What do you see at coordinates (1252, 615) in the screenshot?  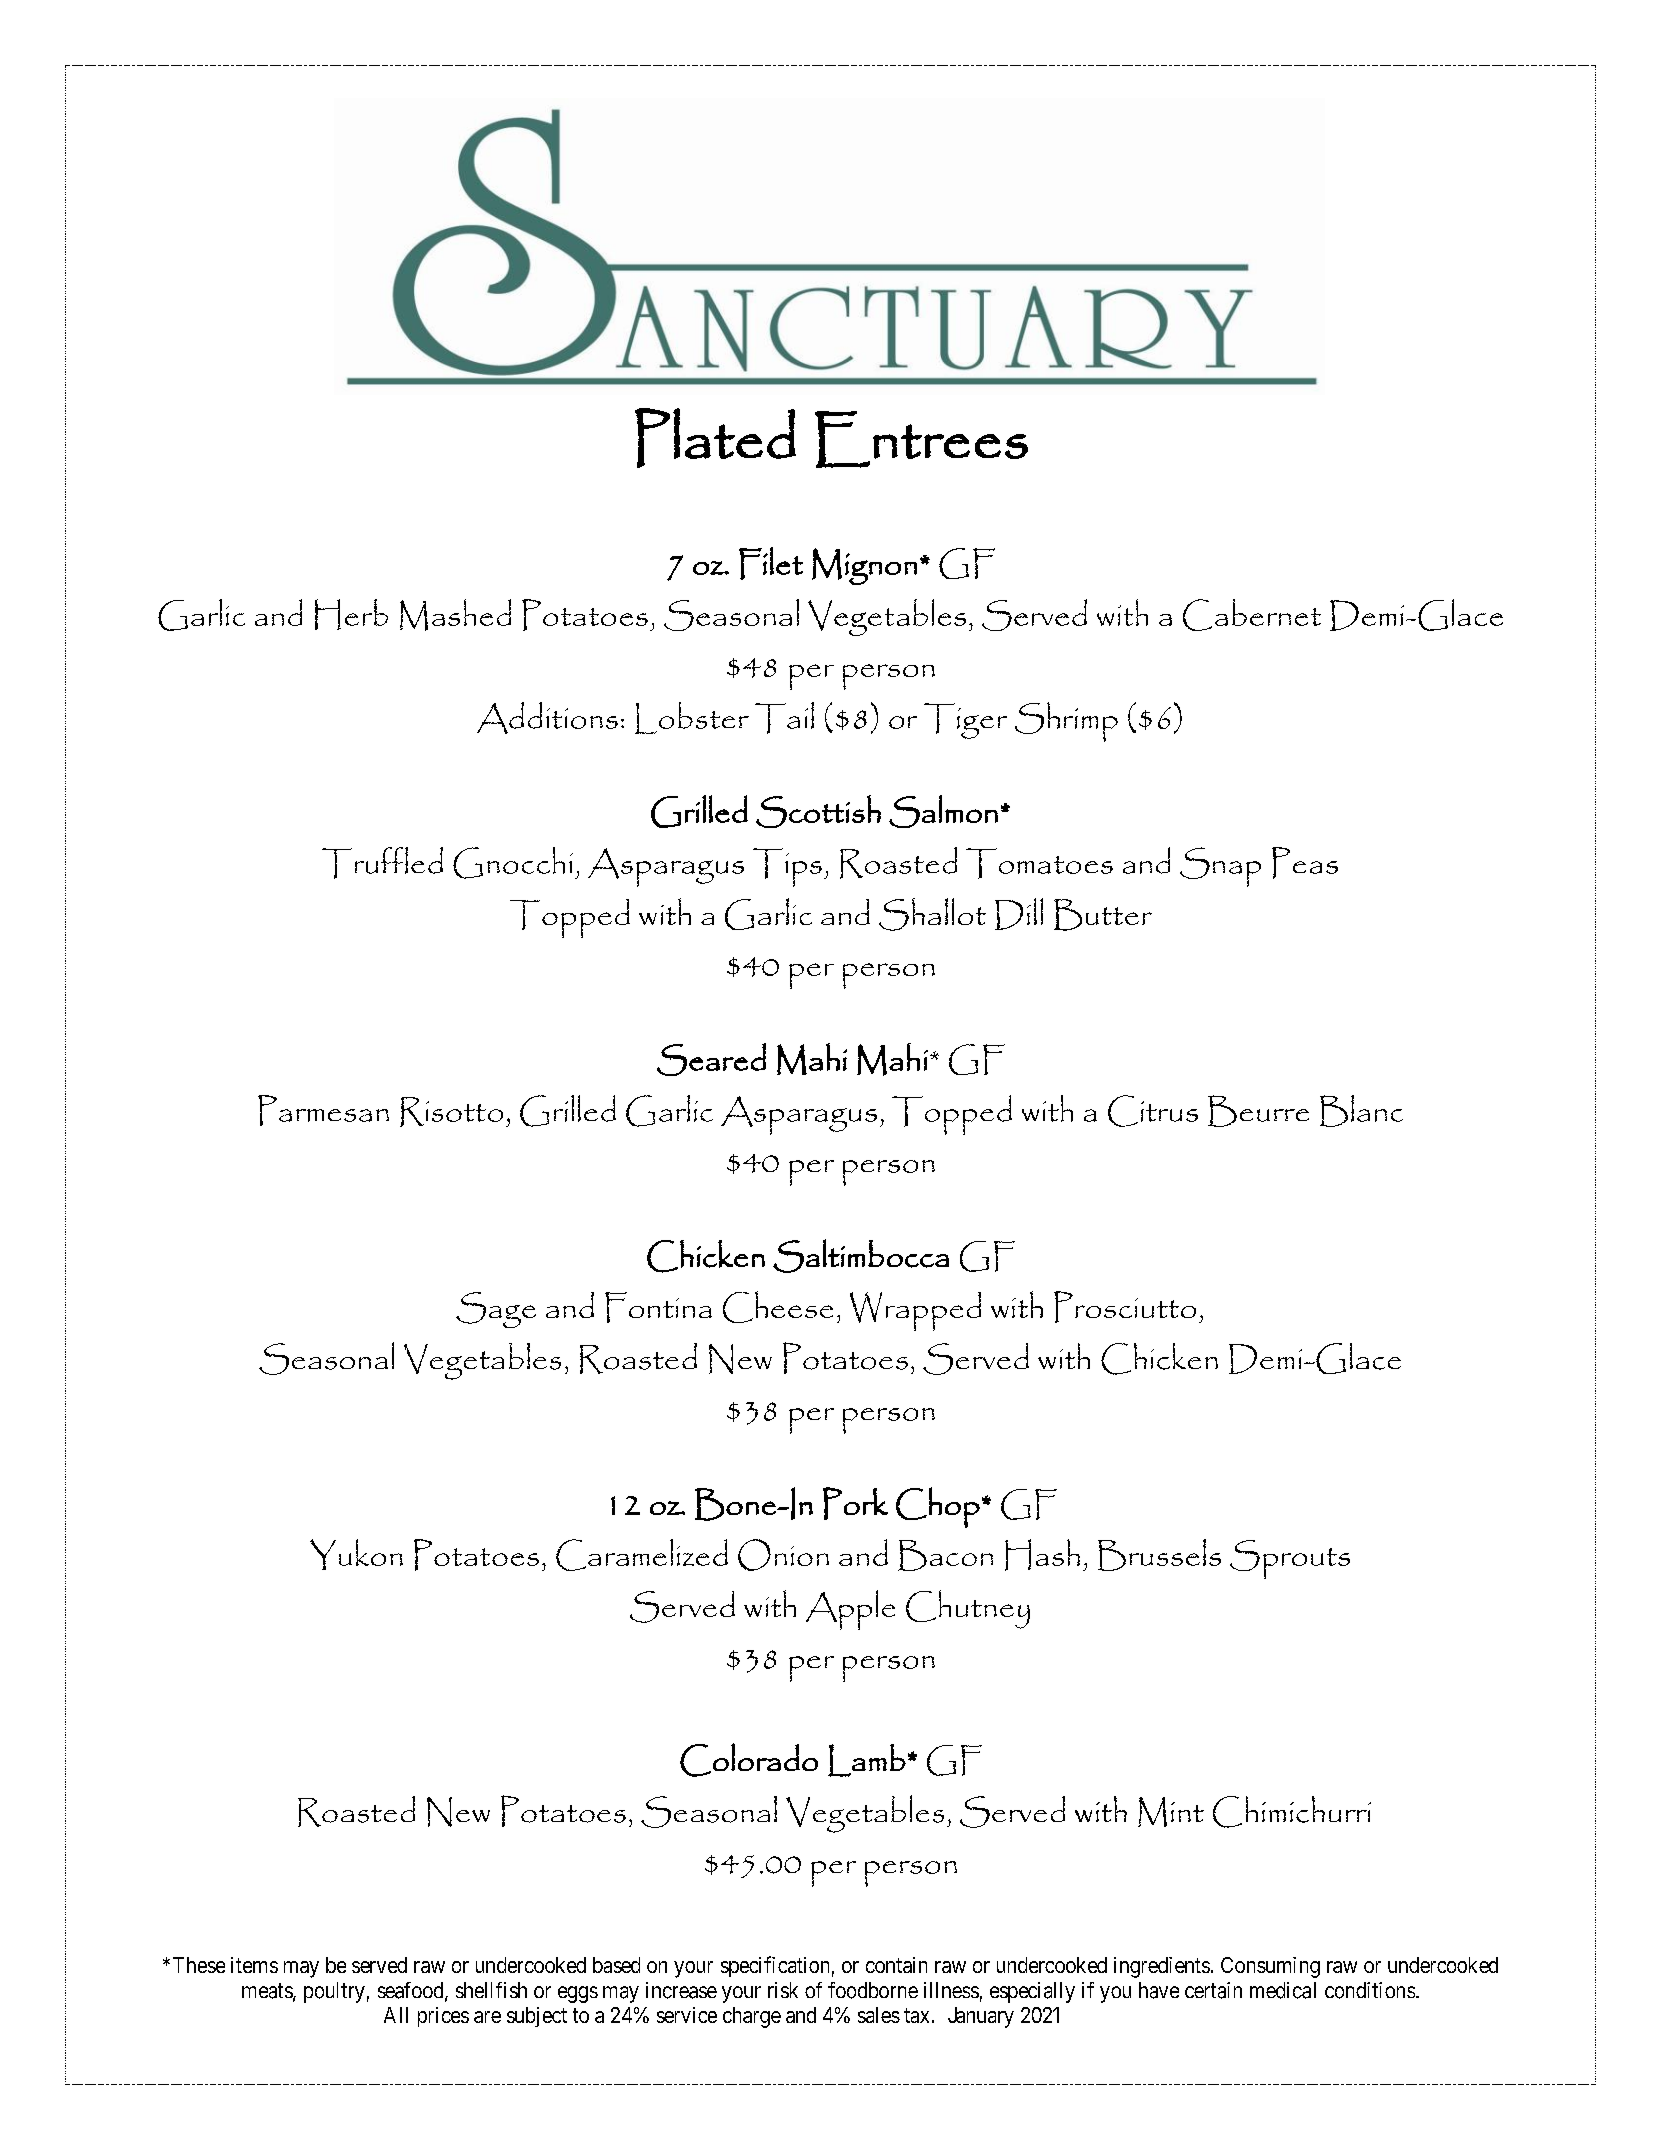 I see `Cabernet` at bounding box center [1252, 615].
